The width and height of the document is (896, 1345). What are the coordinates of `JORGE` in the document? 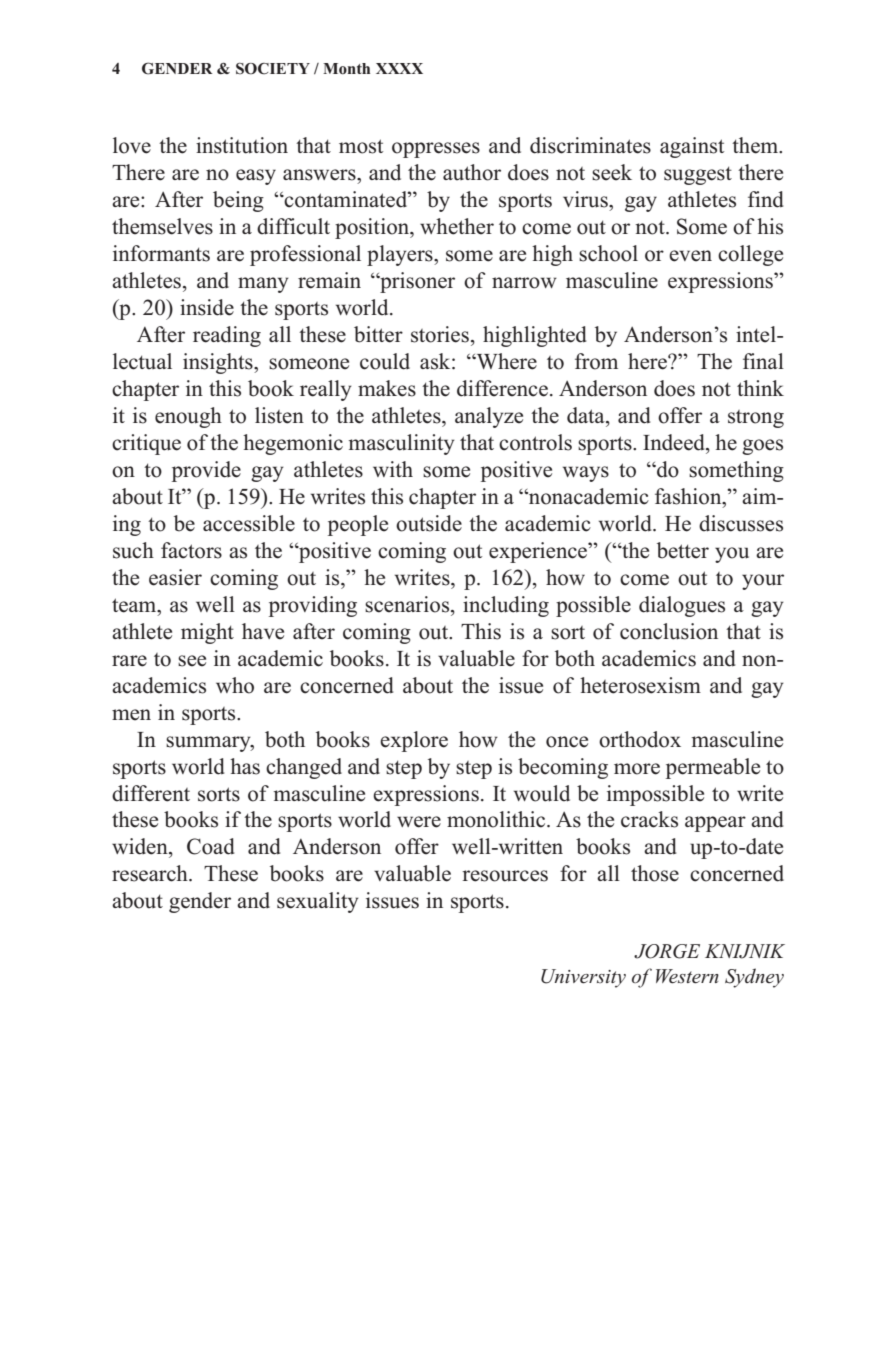 It's located at (667, 951).
